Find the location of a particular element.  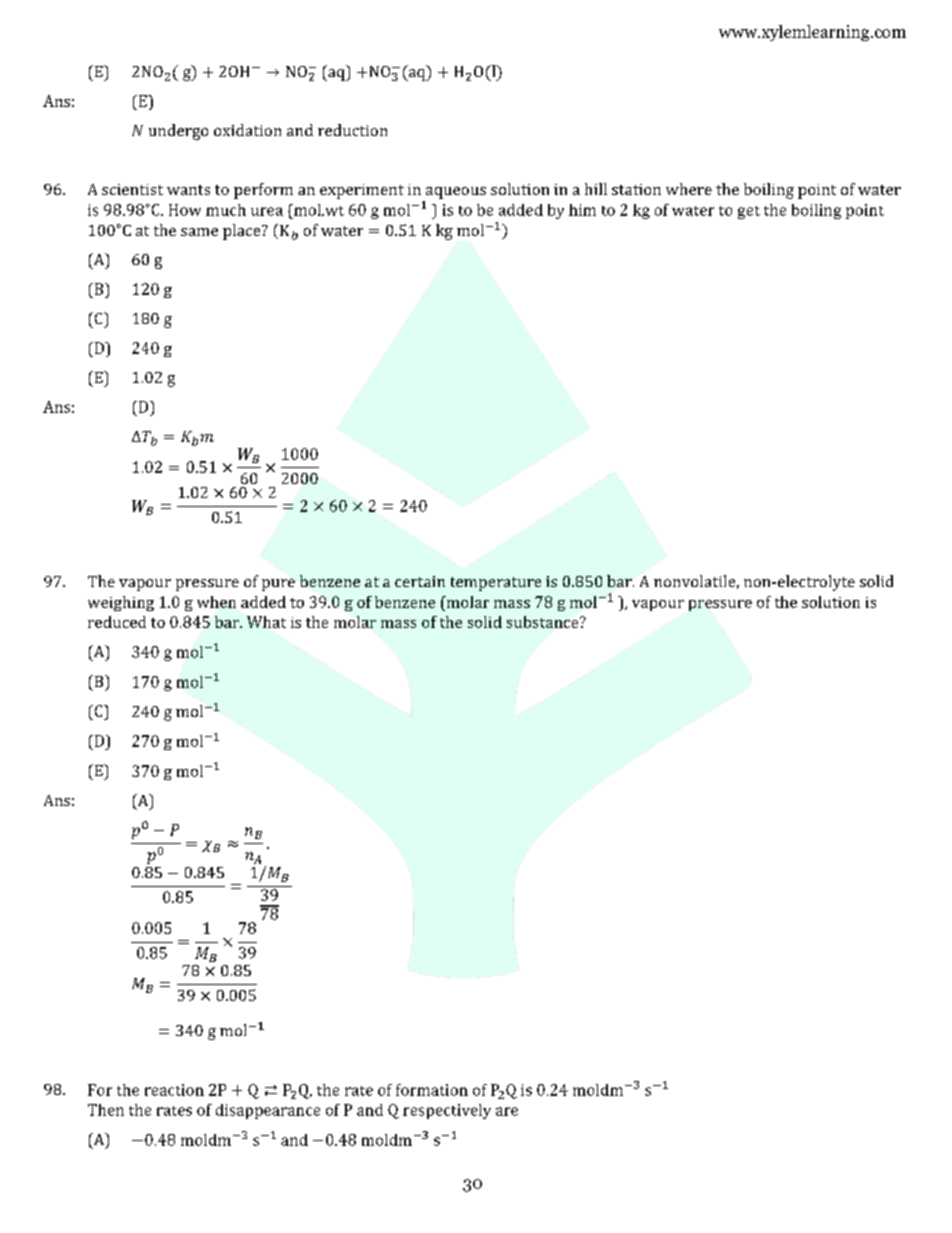

formation is located at coordinates (432, 1090).
